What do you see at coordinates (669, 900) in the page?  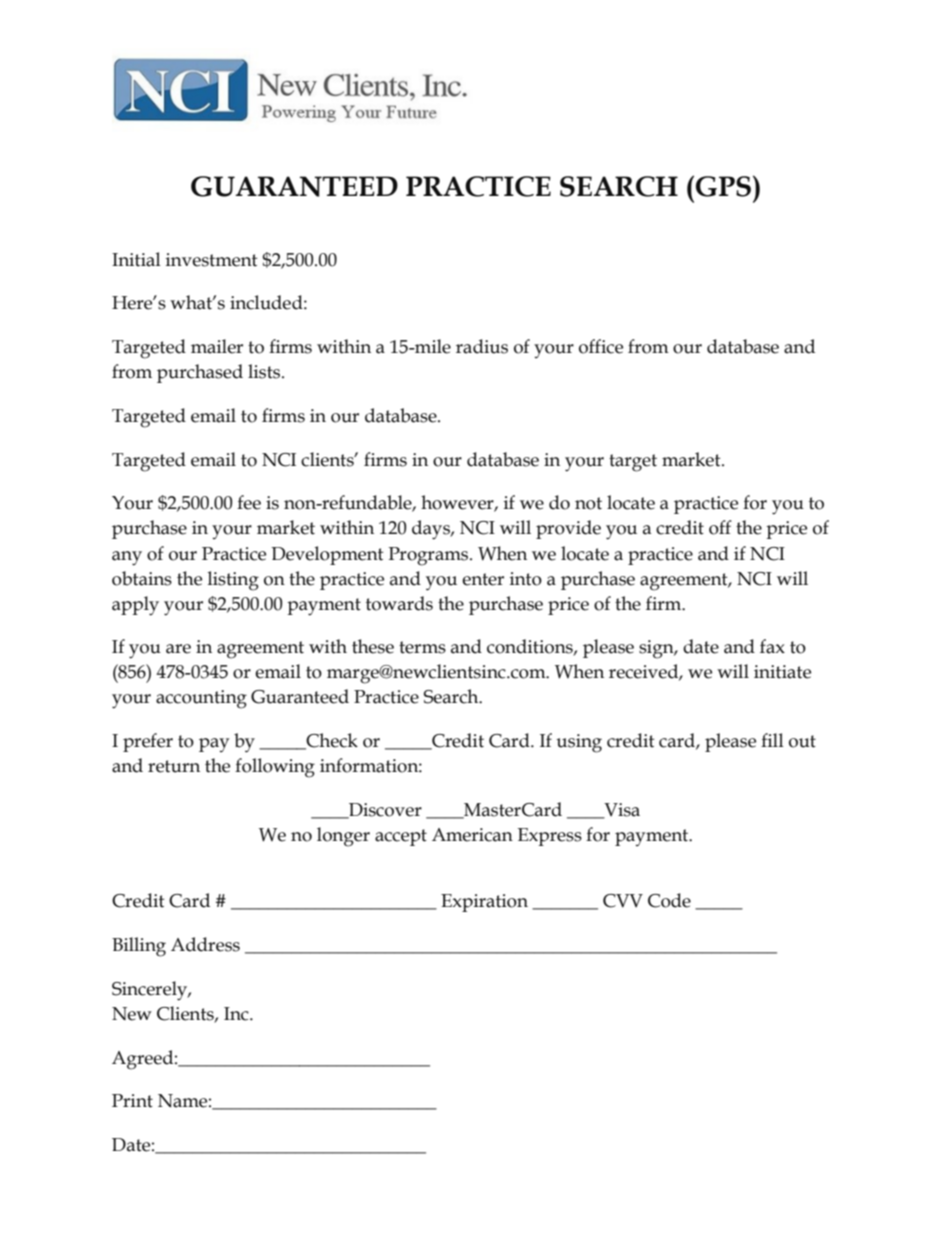 I see `Code` at bounding box center [669, 900].
